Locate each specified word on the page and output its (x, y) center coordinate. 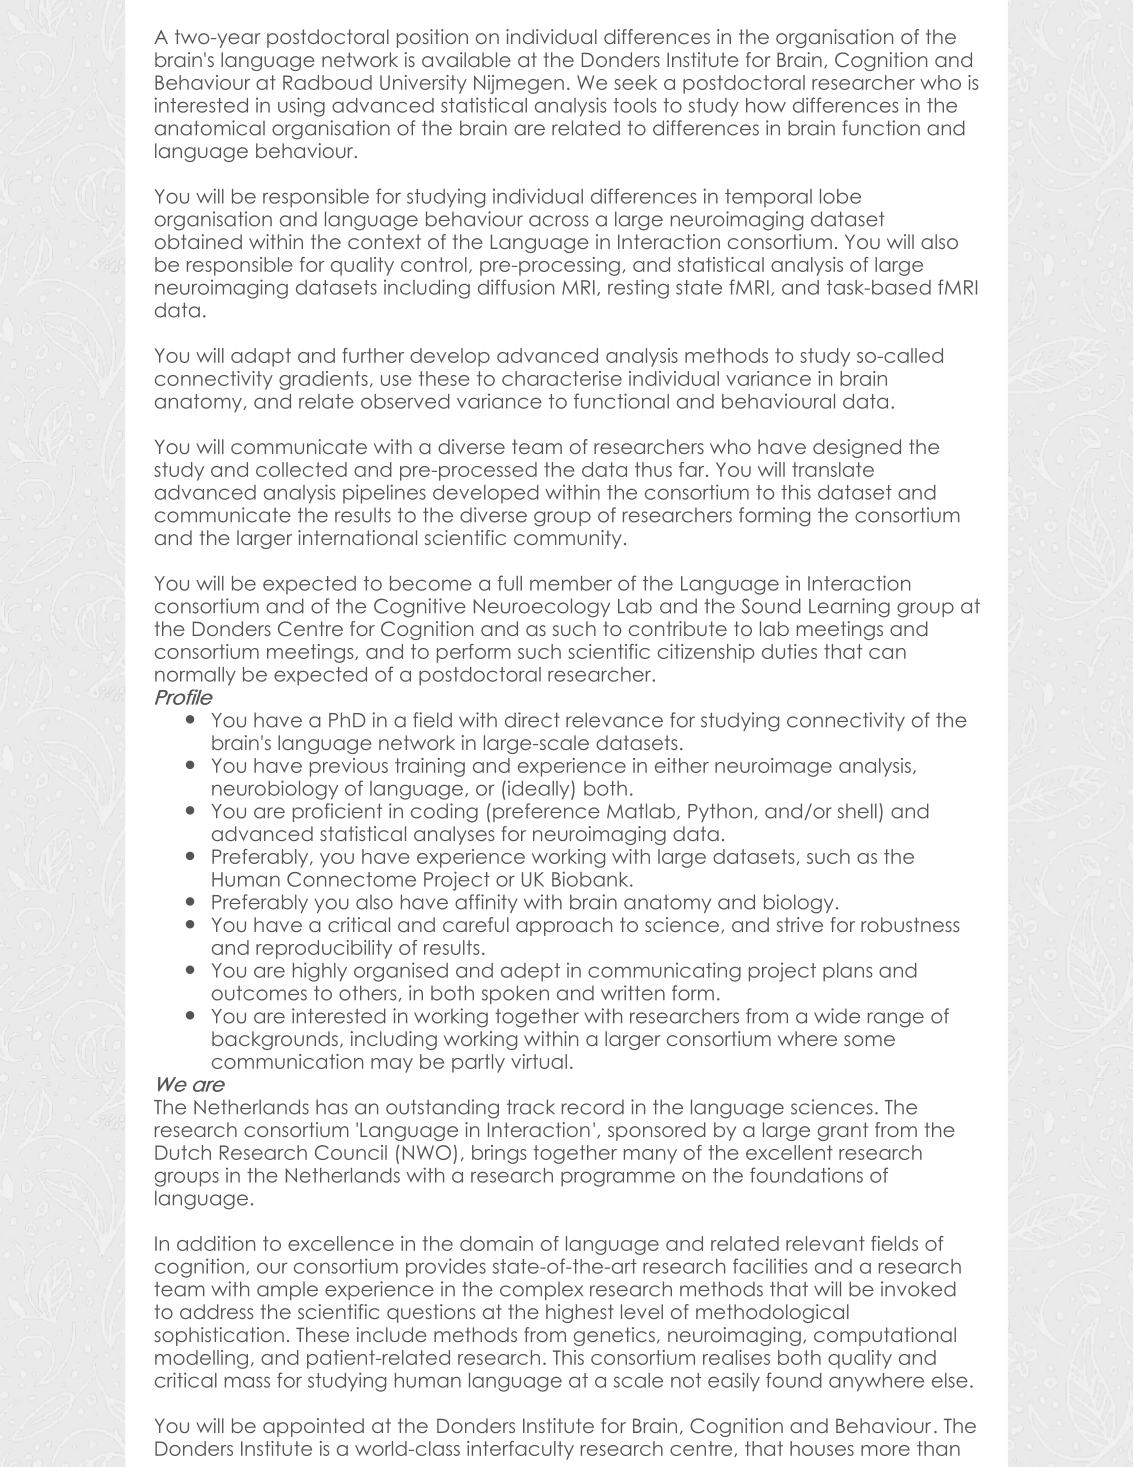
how (766, 105)
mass (247, 1382)
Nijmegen (519, 84)
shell (857, 811)
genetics (614, 1336)
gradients (323, 380)
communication (287, 1061)
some (869, 1040)
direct (532, 720)
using (301, 107)
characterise (562, 378)
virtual (539, 1061)
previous (349, 767)
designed (857, 448)
